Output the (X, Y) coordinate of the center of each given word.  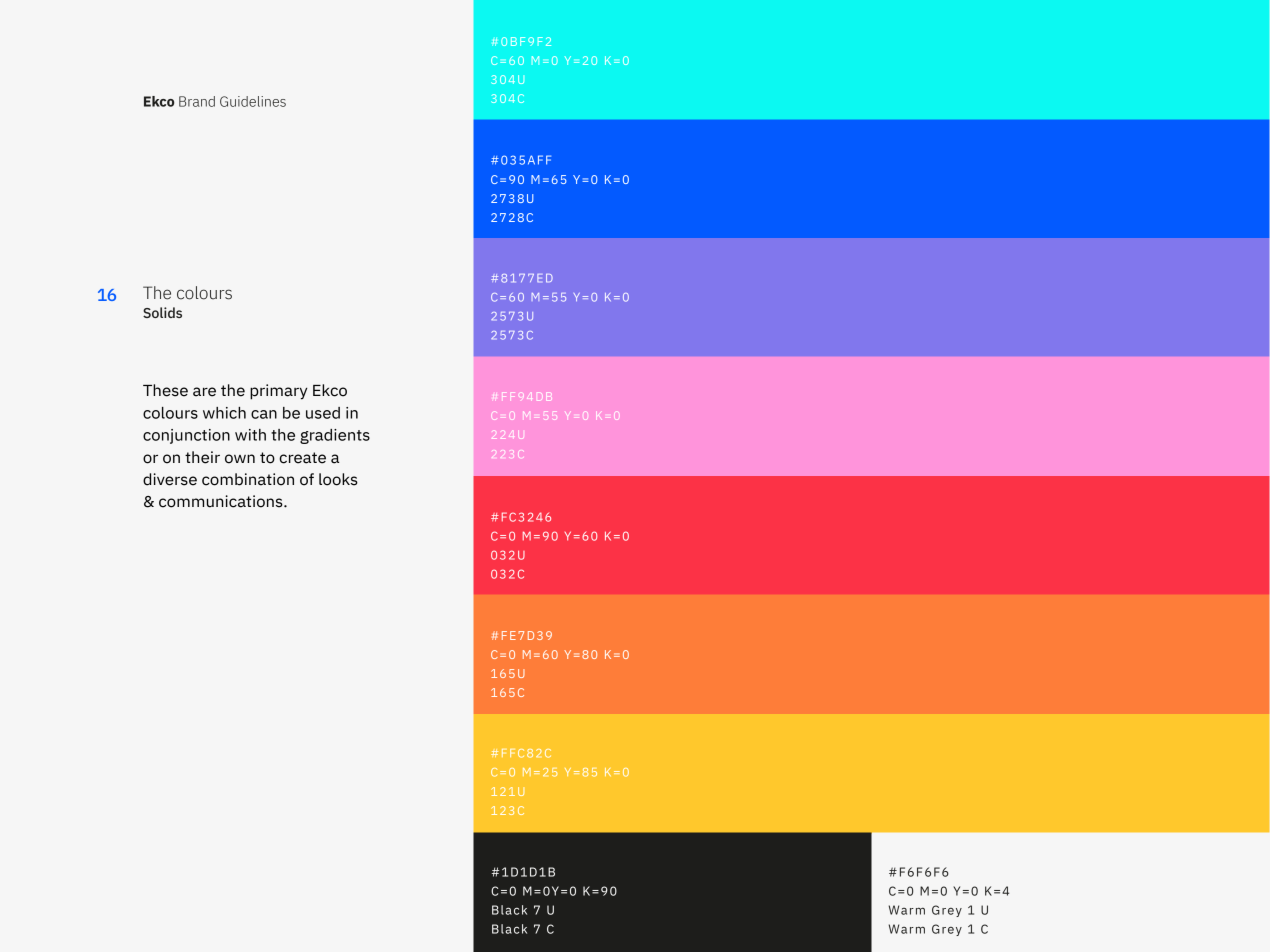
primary (278, 392)
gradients (335, 436)
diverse (170, 479)
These (165, 390)
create (302, 458)
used (323, 413)
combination (248, 479)
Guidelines (253, 101)
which (224, 413)
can (264, 414)
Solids (162, 312)
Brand (197, 101)
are (204, 392)
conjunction (186, 436)
